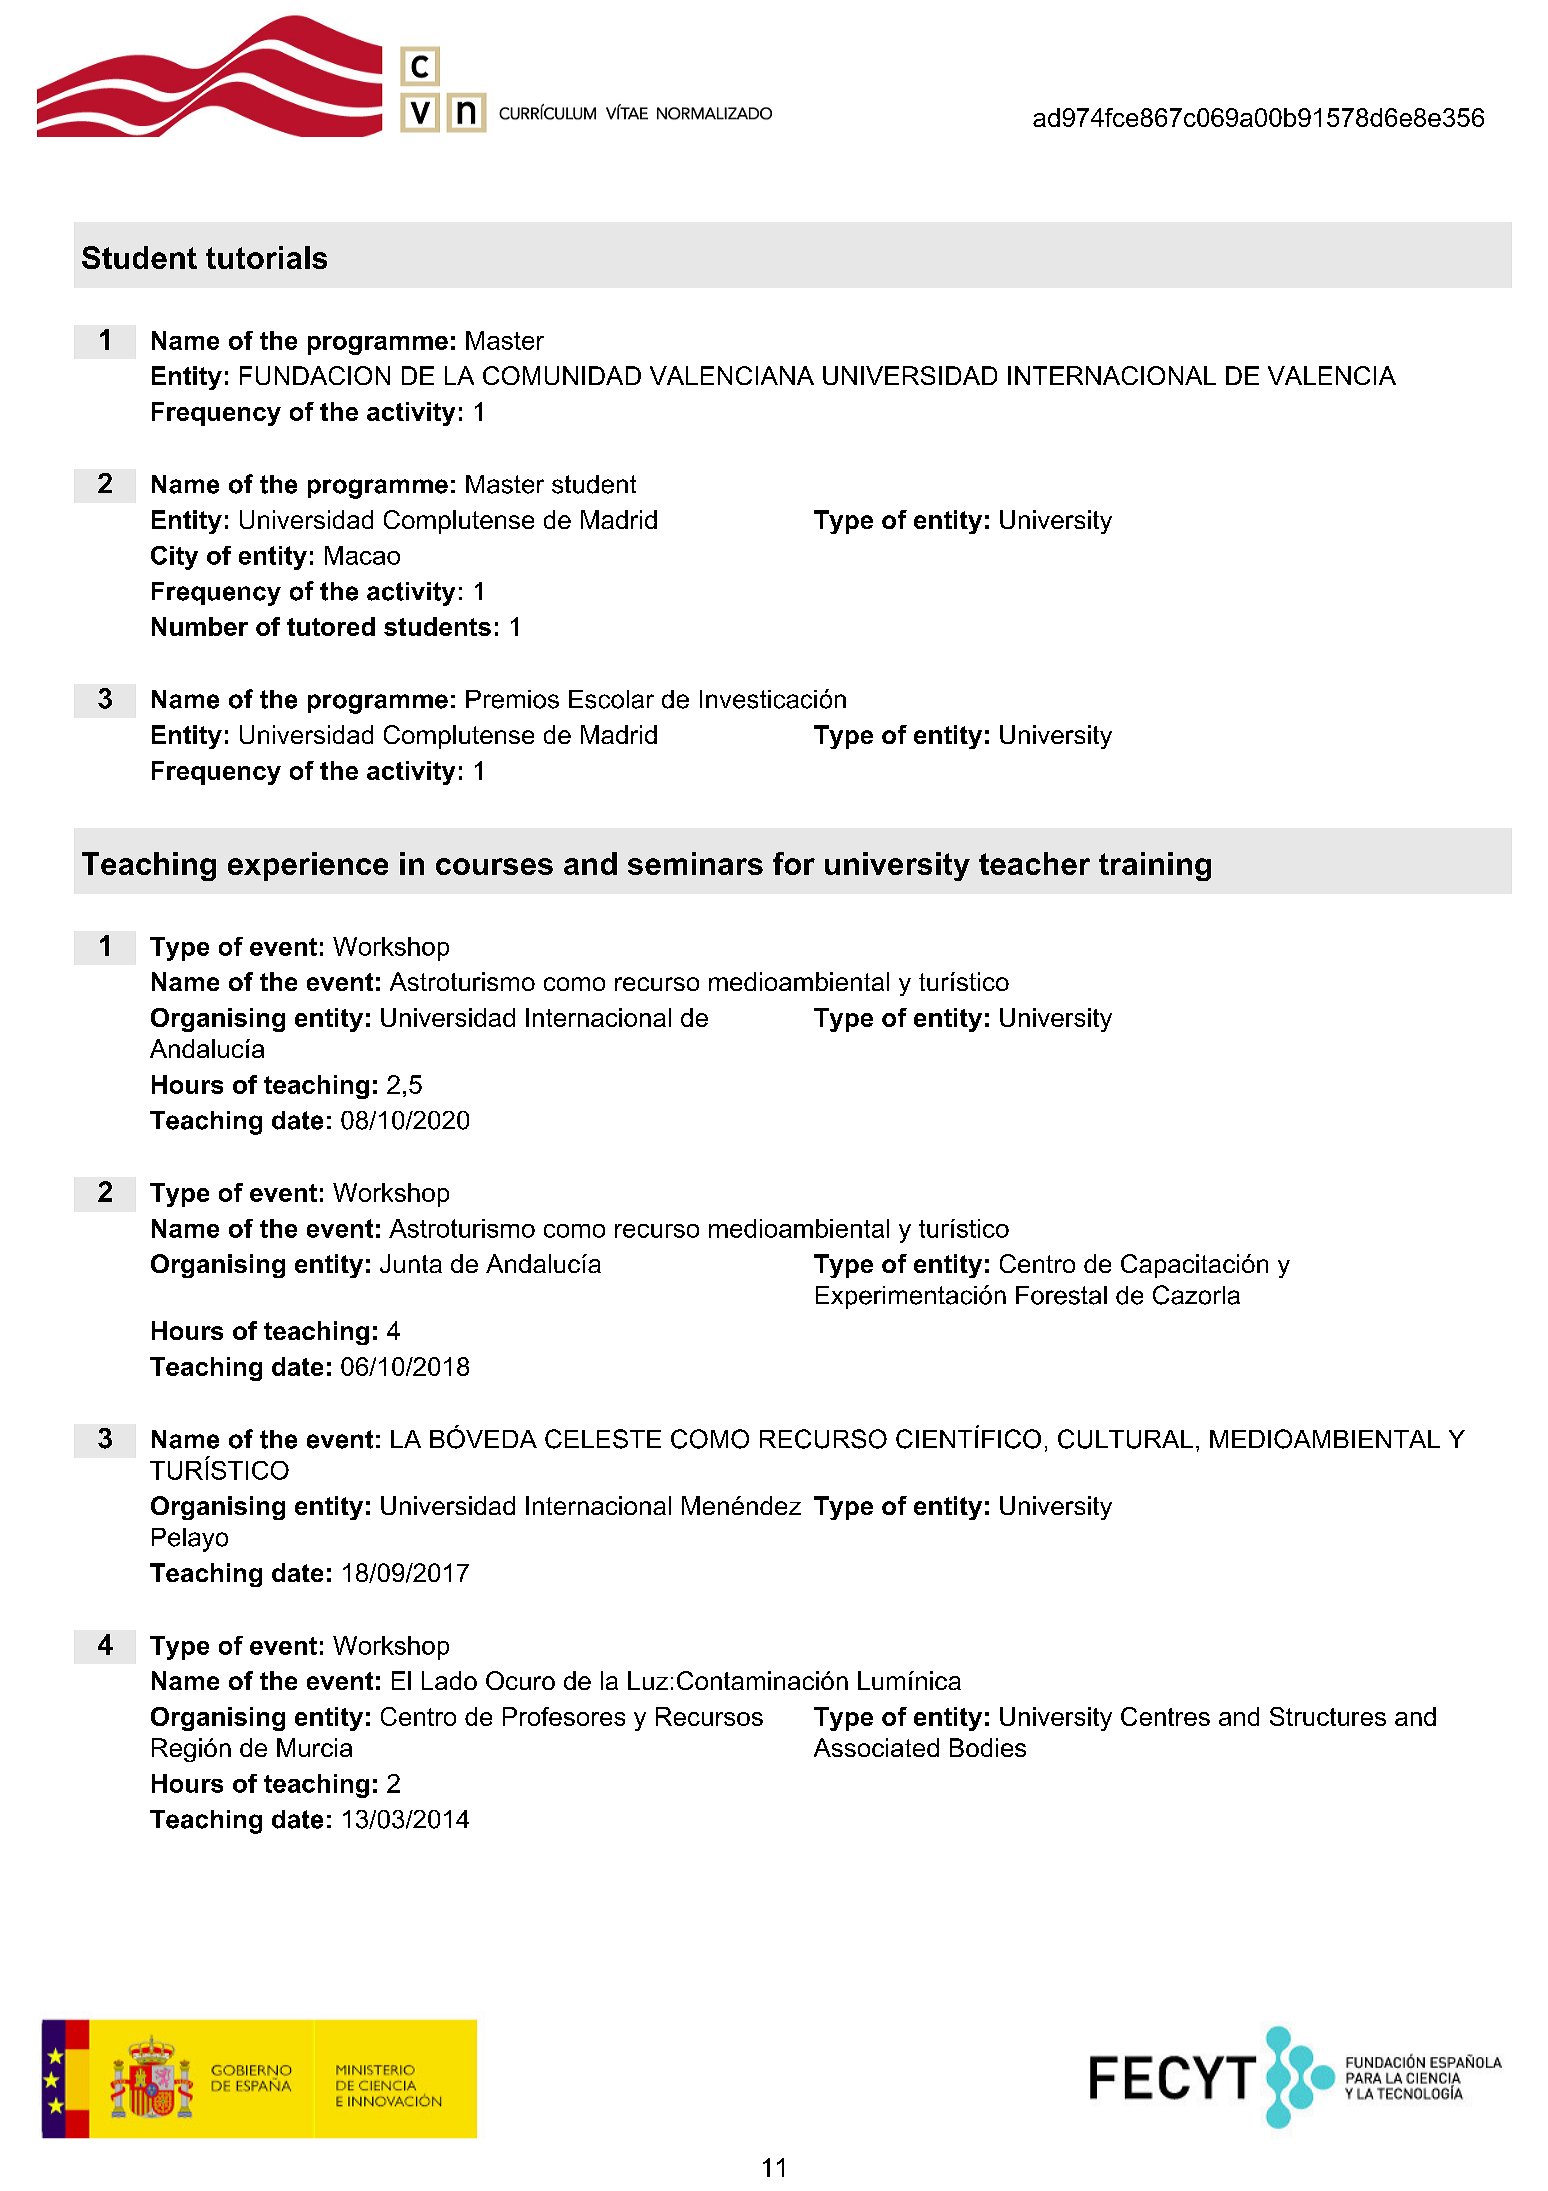 Image resolution: width=1548 pixels, height=2191 pixels. I want to click on Centres, so click(1165, 1716).
